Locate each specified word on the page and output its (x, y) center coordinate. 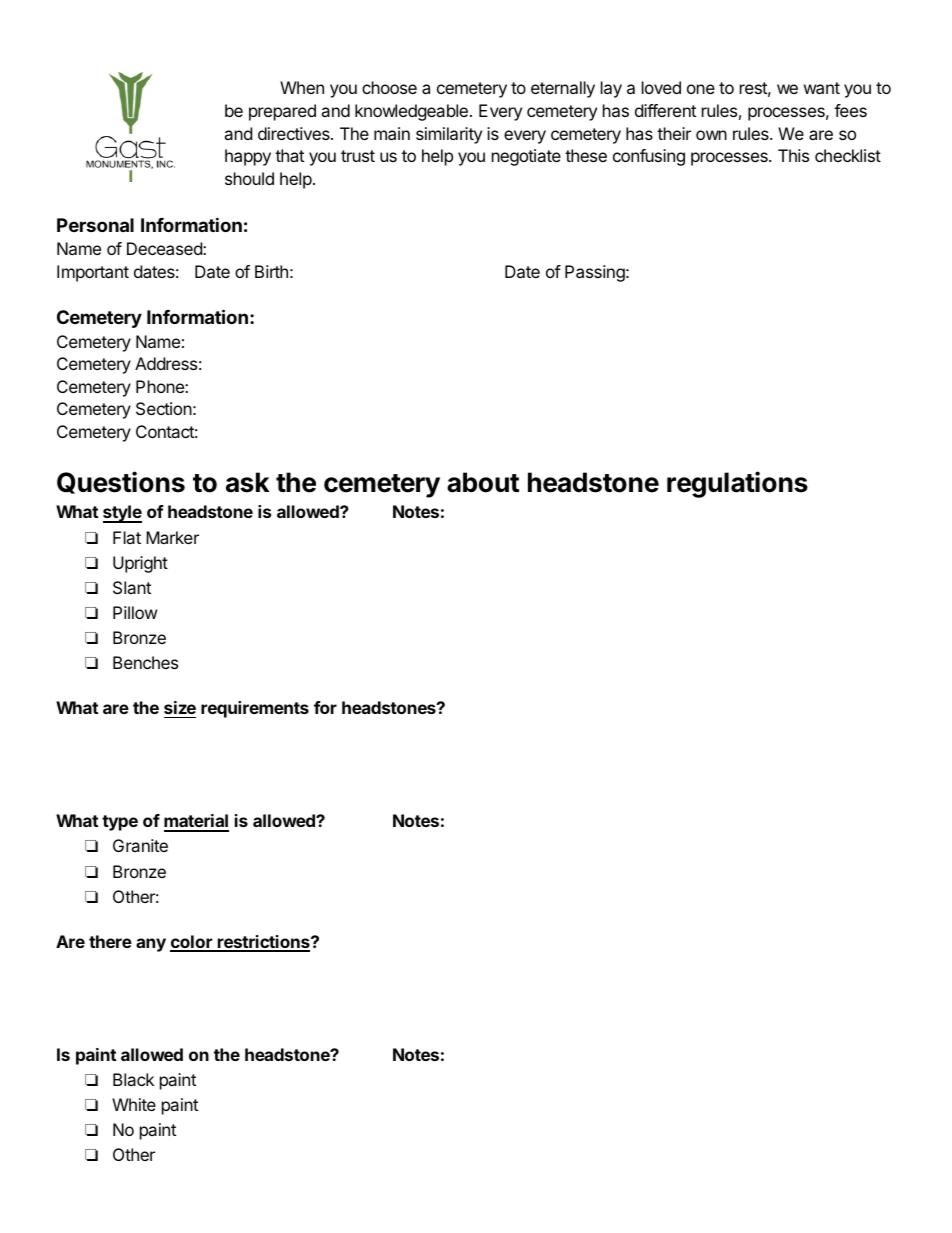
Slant (132, 587)
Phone (161, 386)
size (180, 707)
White (134, 1104)
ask (247, 482)
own (711, 135)
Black (133, 1079)
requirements (255, 709)
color (192, 943)
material (196, 822)
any (151, 945)
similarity (449, 135)
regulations (737, 484)
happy (248, 157)
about (483, 482)
